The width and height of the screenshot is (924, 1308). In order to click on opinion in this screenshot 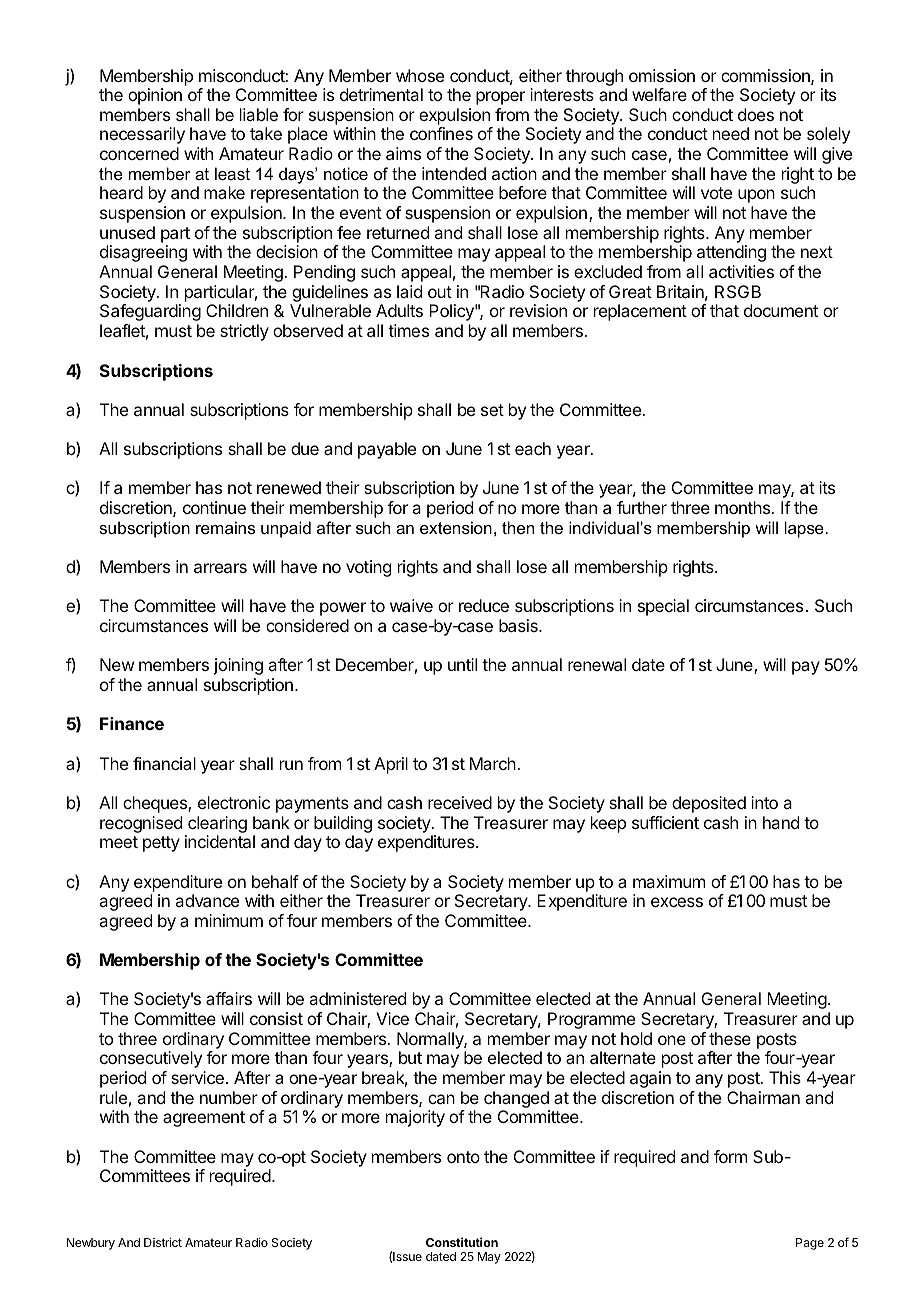, I will do `click(155, 96)`.
